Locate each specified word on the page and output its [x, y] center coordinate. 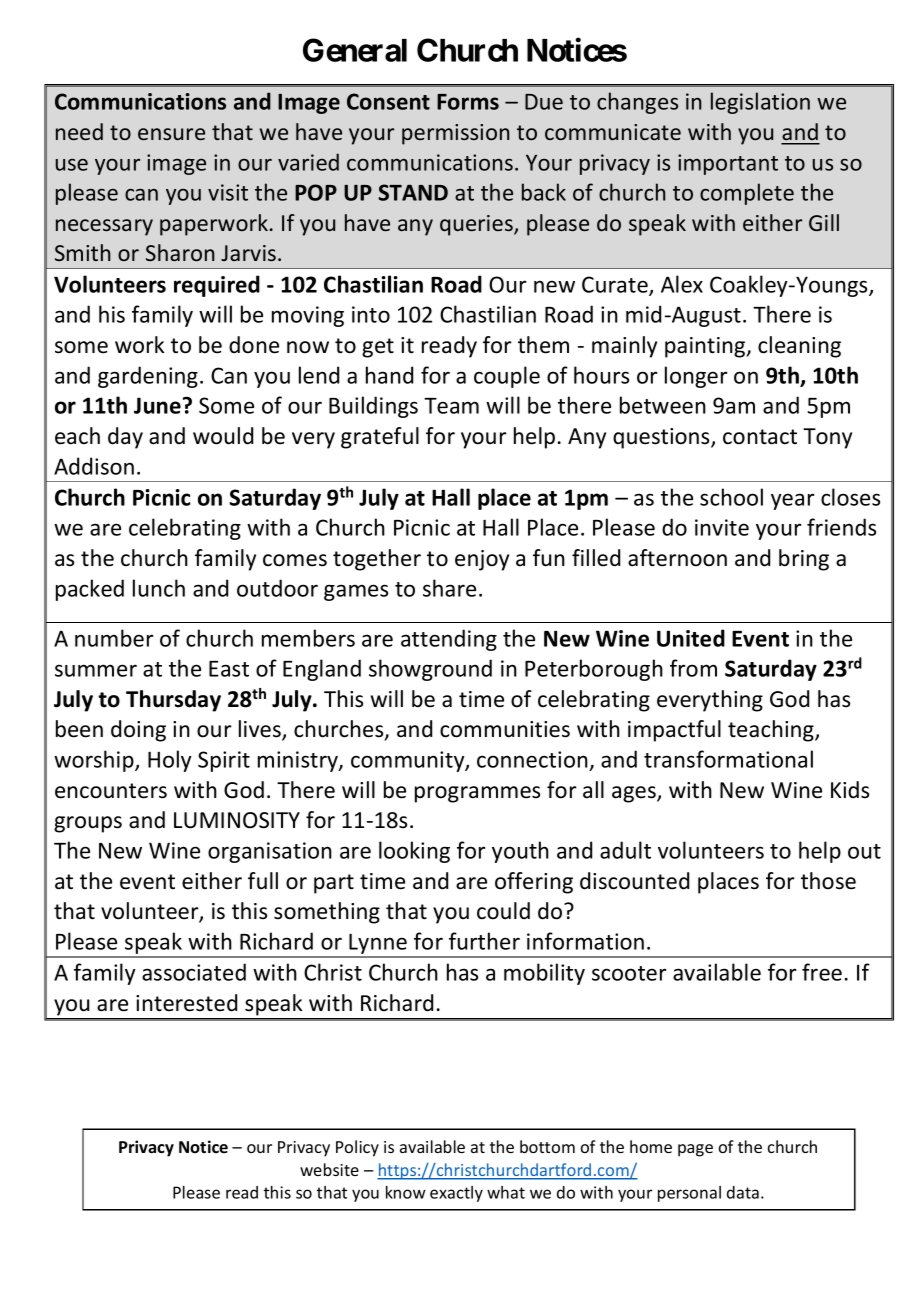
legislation [760, 103]
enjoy [482, 560]
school [731, 497]
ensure [171, 134]
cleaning [799, 347]
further [484, 941]
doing [138, 731]
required [217, 286]
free [822, 972]
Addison [94, 466]
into [371, 314]
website [329, 1169]
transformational [728, 759]
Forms [468, 102]
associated [194, 972]
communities [505, 729]
